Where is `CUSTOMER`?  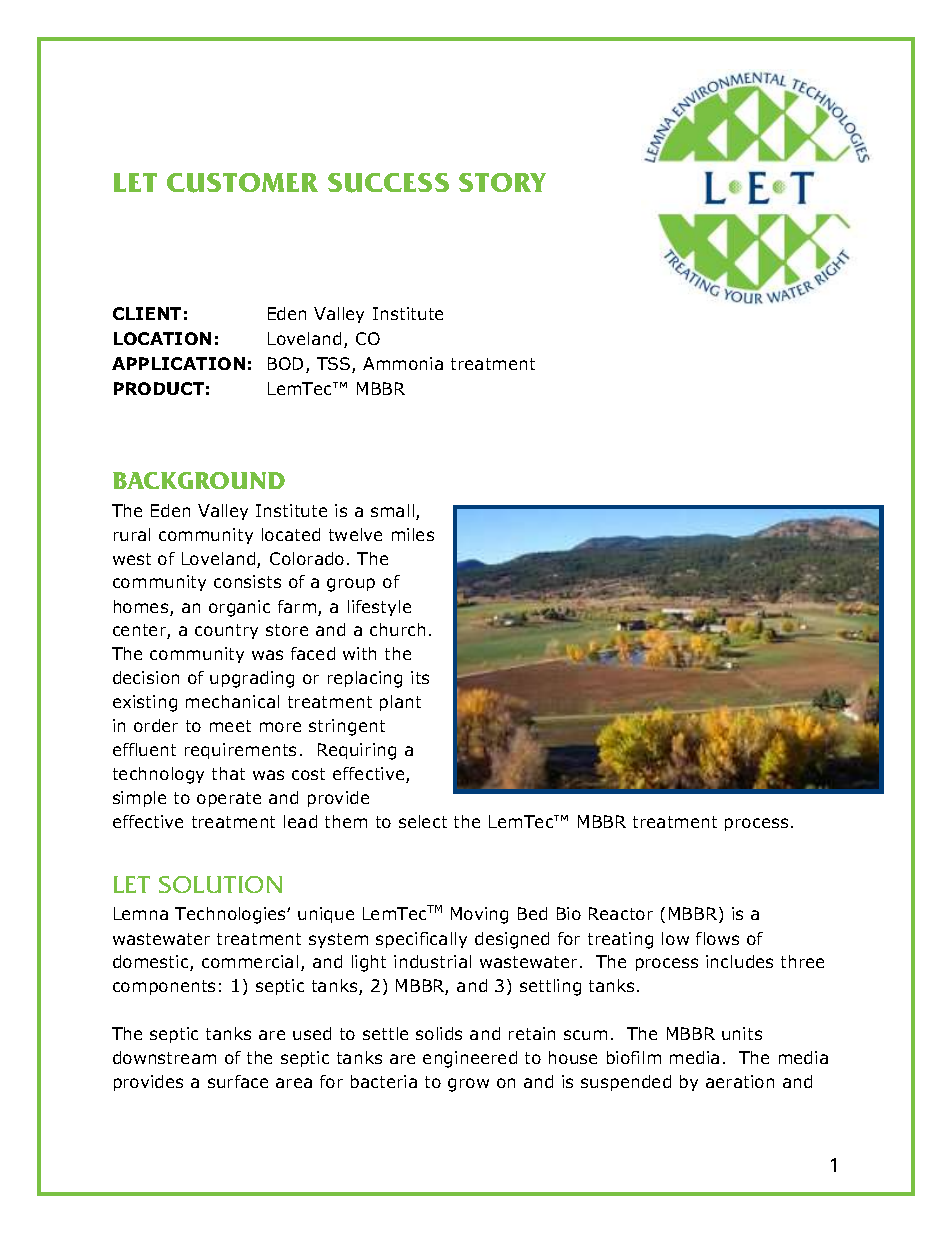
CUSTOMER is located at coordinates (242, 183).
